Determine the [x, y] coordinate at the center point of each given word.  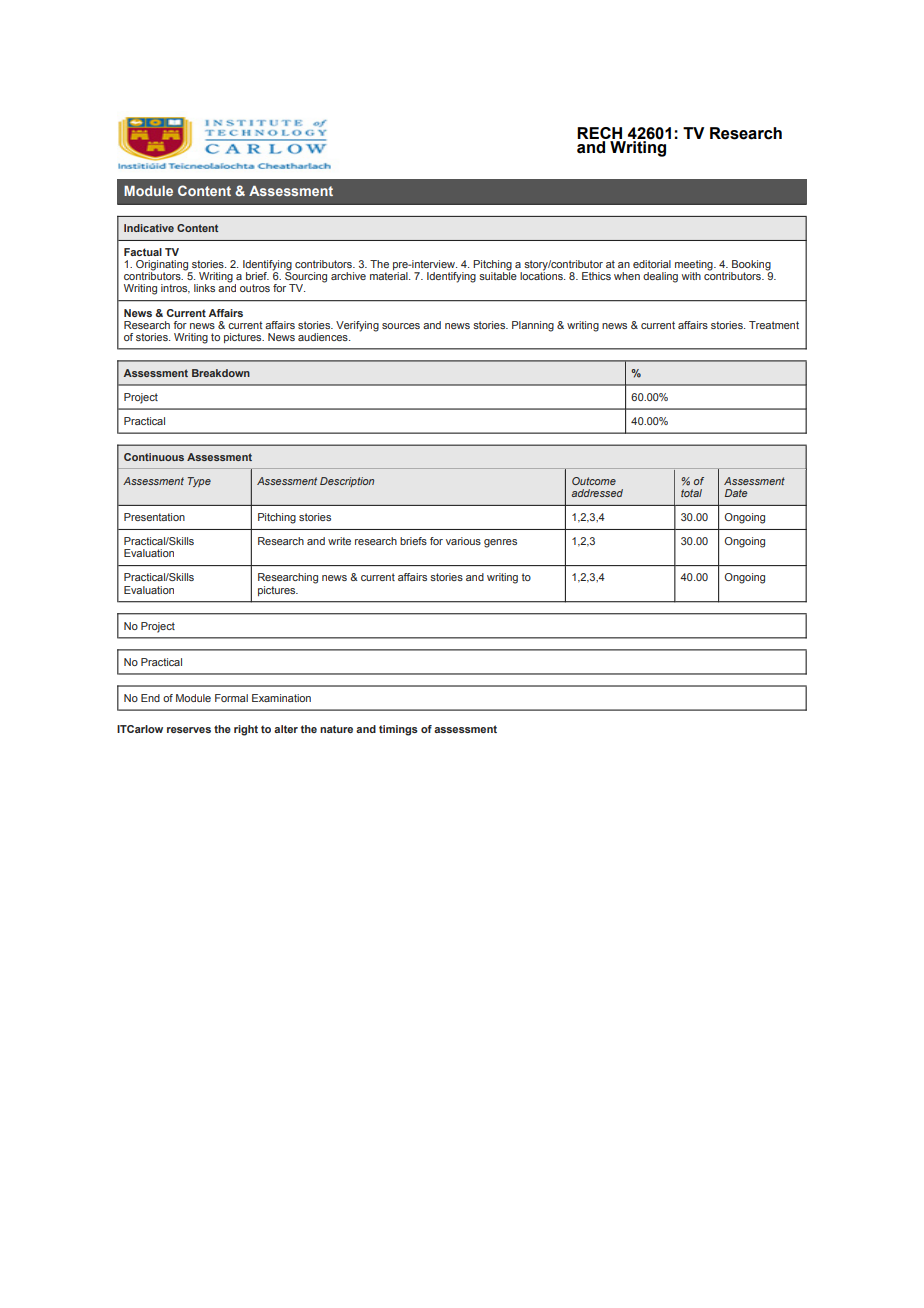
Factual [143, 252]
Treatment [774, 325]
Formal [231, 698]
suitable [498, 275]
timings [398, 730]
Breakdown [221, 373]
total [691, 493]
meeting [695, 266]
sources [401, 326]
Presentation [154, 517]
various [463, 541]
